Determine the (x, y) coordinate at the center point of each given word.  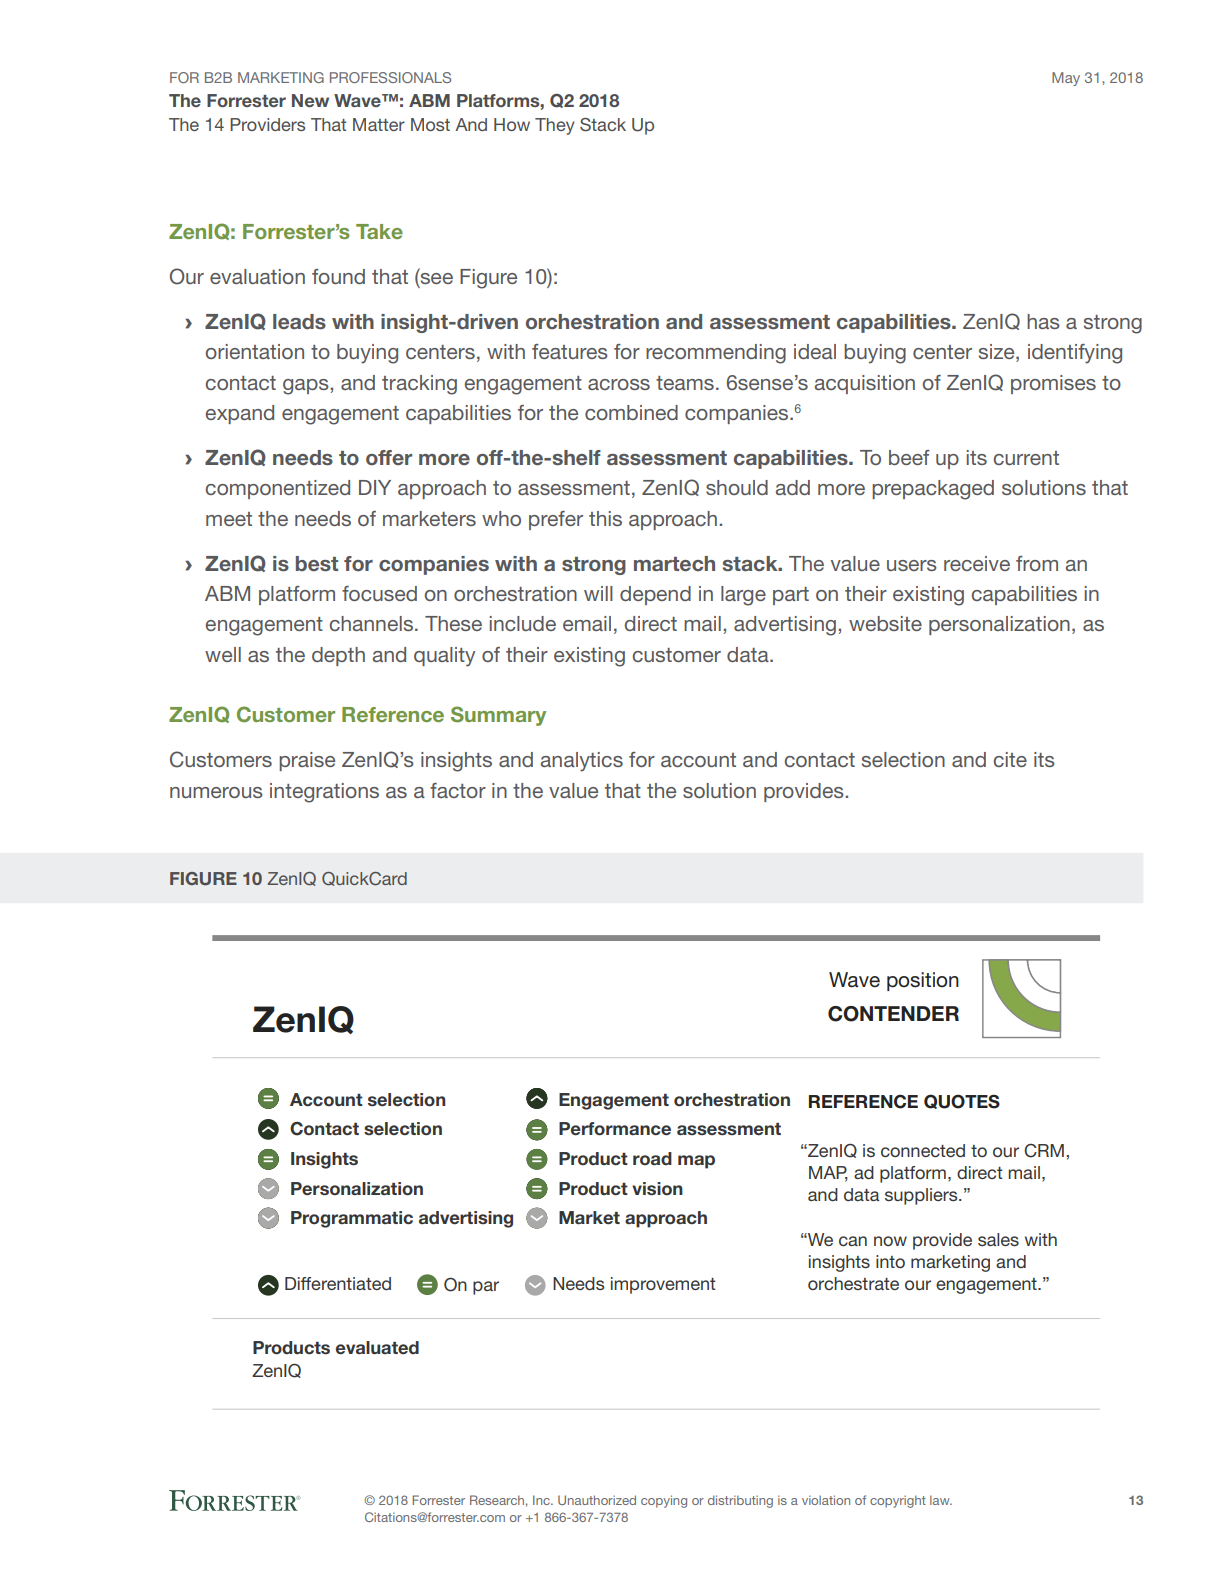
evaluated (377, 1348)
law (941, 1500)
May (1066, 79)
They (555, 126)
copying (664, 1501)
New (310, 100)
